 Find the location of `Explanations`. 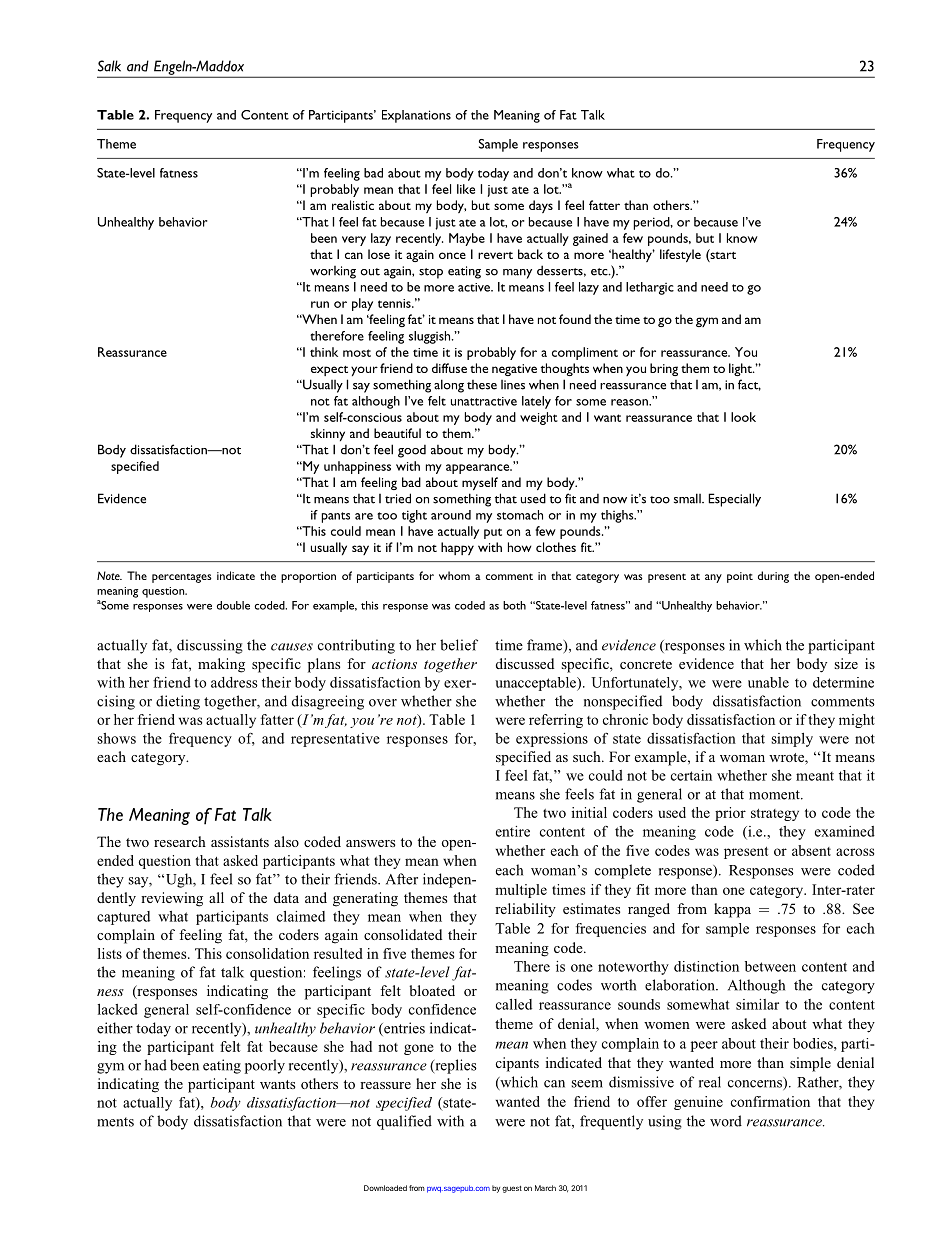

Explanations is located at coordinates (416, 116).
